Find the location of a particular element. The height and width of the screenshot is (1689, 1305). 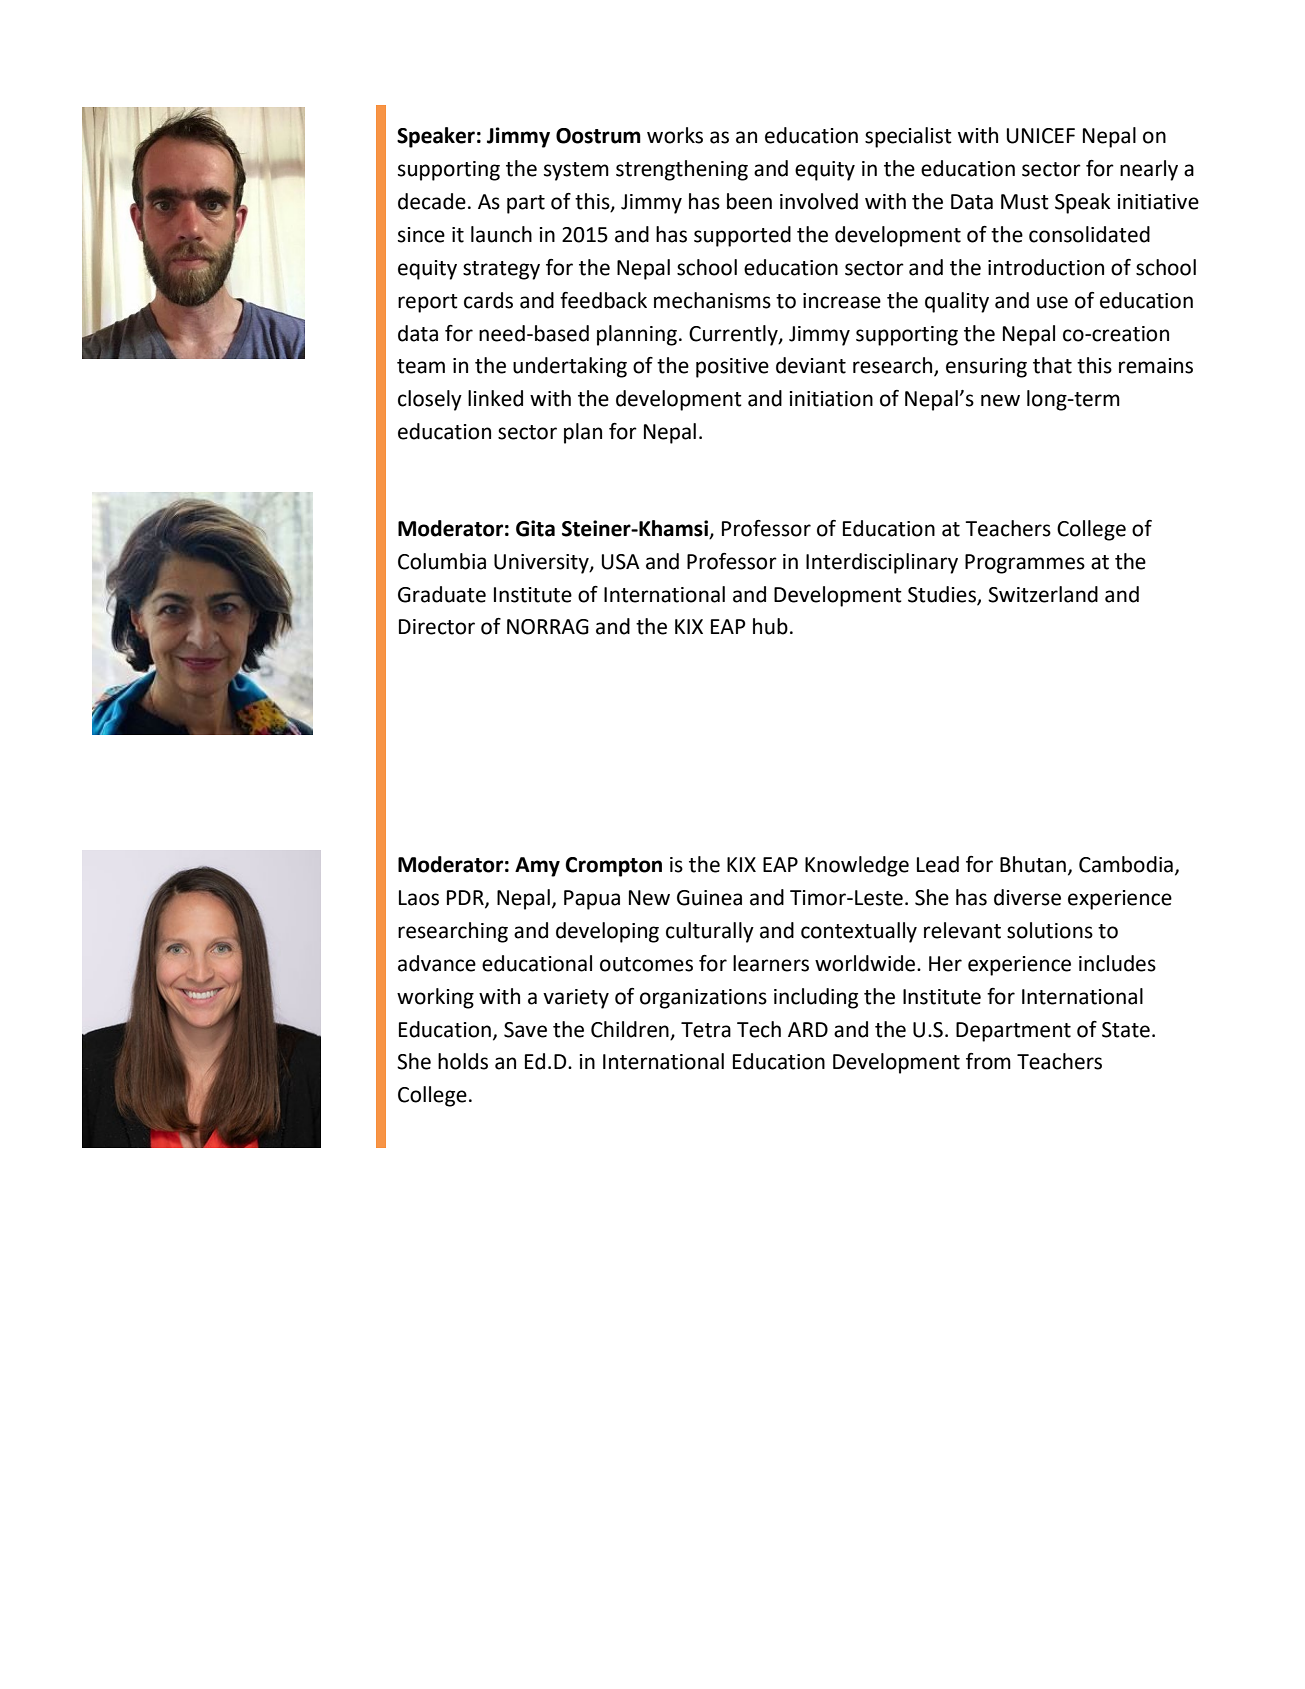

UNICEF is located at coordinates (1041, 136).
